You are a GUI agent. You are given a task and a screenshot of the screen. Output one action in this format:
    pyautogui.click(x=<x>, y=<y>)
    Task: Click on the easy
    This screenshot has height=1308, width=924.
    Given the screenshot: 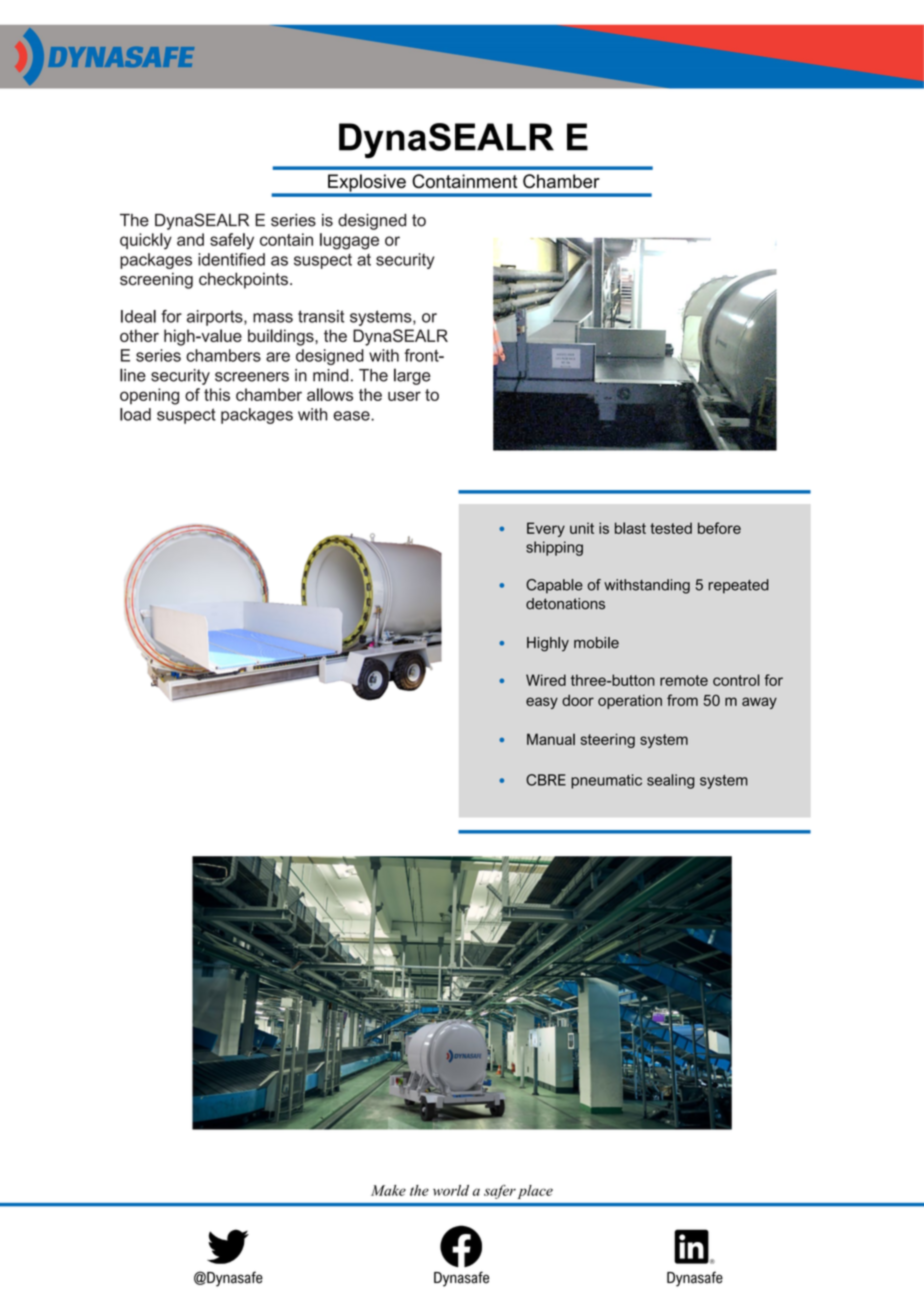 What is the action you would take?
    pyautogui.click(x=542, y=703)
